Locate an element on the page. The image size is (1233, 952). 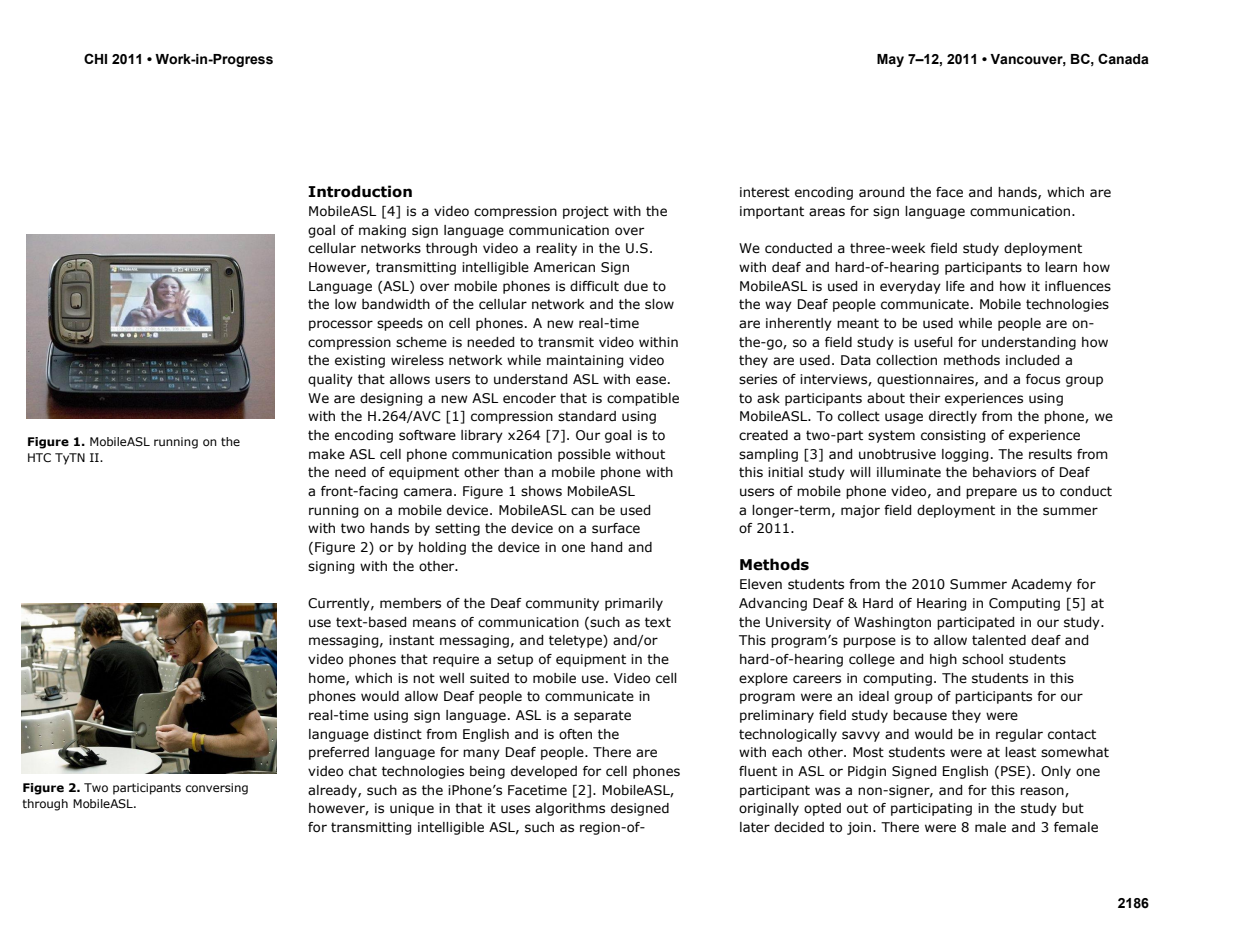
possible is located at coordinates (584, 455).
